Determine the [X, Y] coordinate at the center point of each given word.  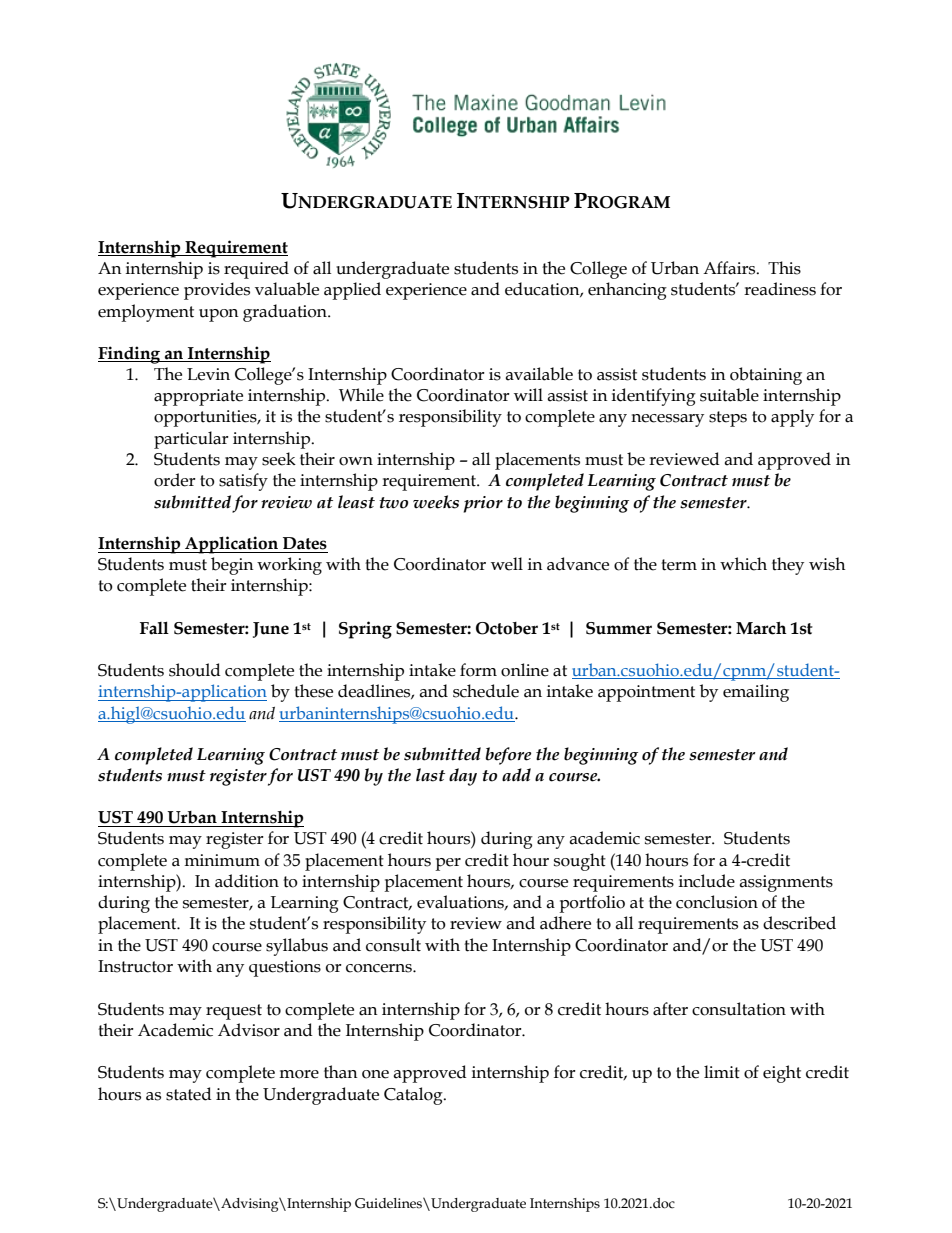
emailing [756, 693]
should [195, 670]
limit [722, 1072]
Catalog [414, 1096]
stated [189, 1094]
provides [217, 291]
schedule [486, 691]
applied [352, 291]
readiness [780, 289]
